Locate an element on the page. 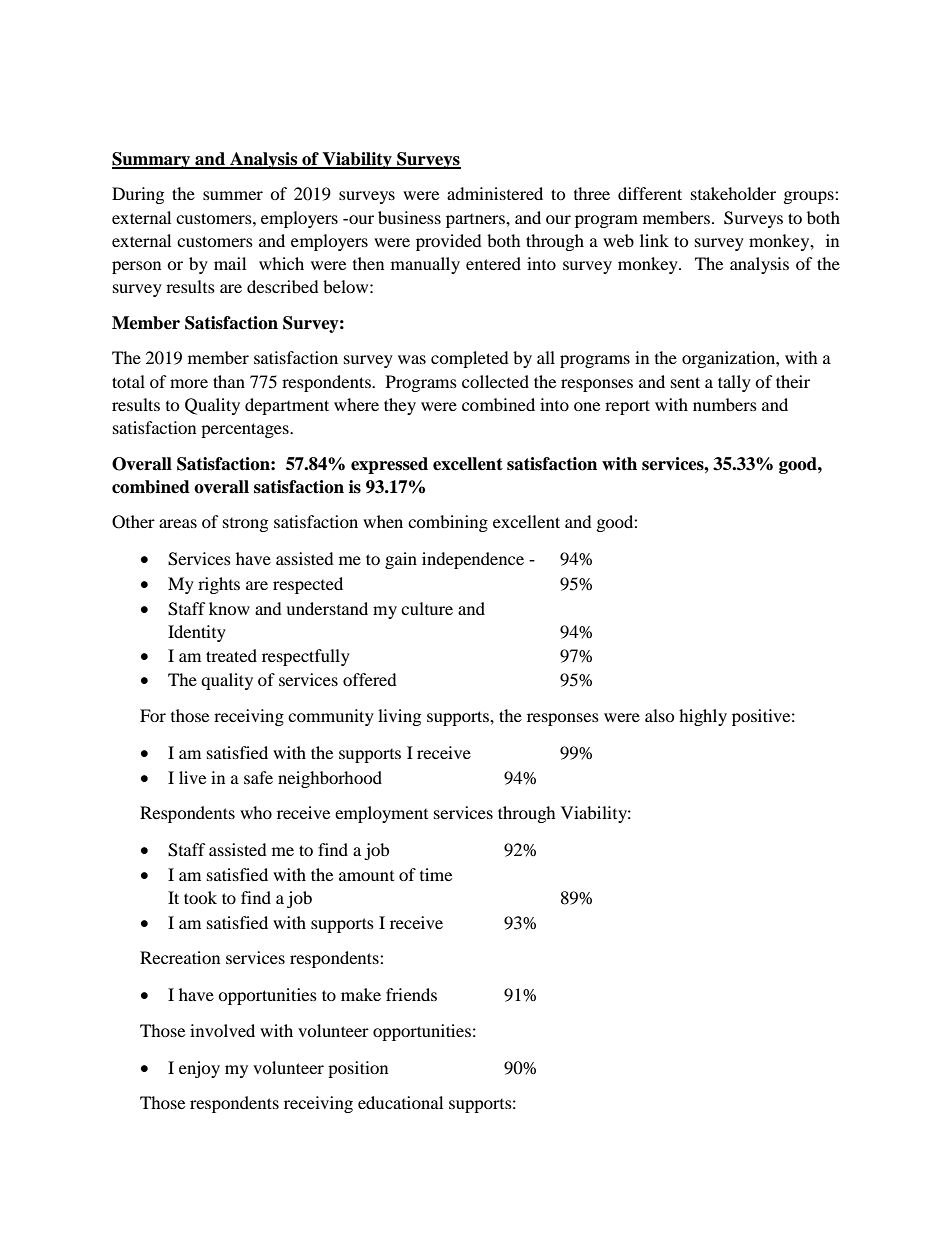 Image resolution: width=952 pixels, height=1233 pixels. administered is located at coordinates (495, 193).
